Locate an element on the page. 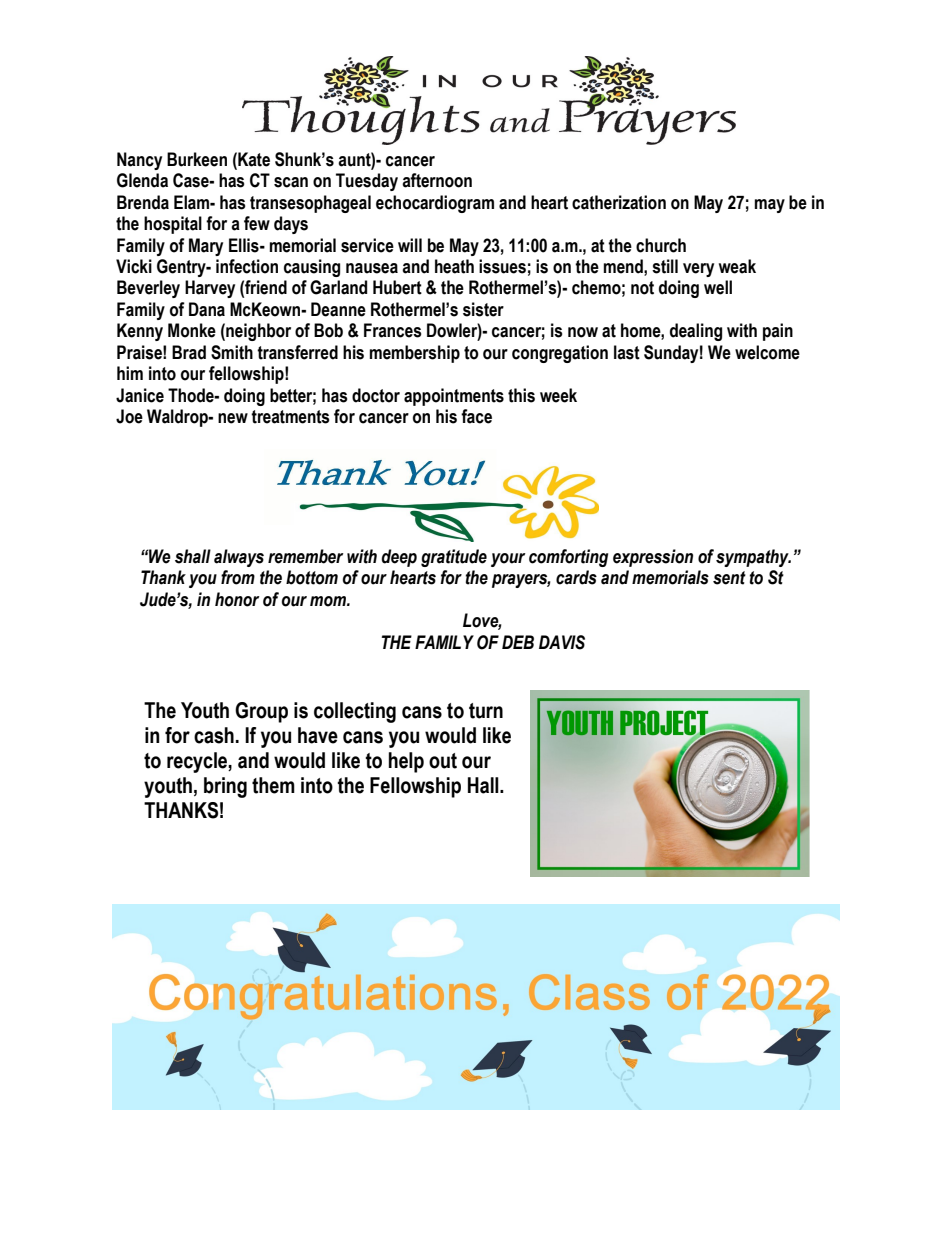  face is located at coordinates (476, 416).
